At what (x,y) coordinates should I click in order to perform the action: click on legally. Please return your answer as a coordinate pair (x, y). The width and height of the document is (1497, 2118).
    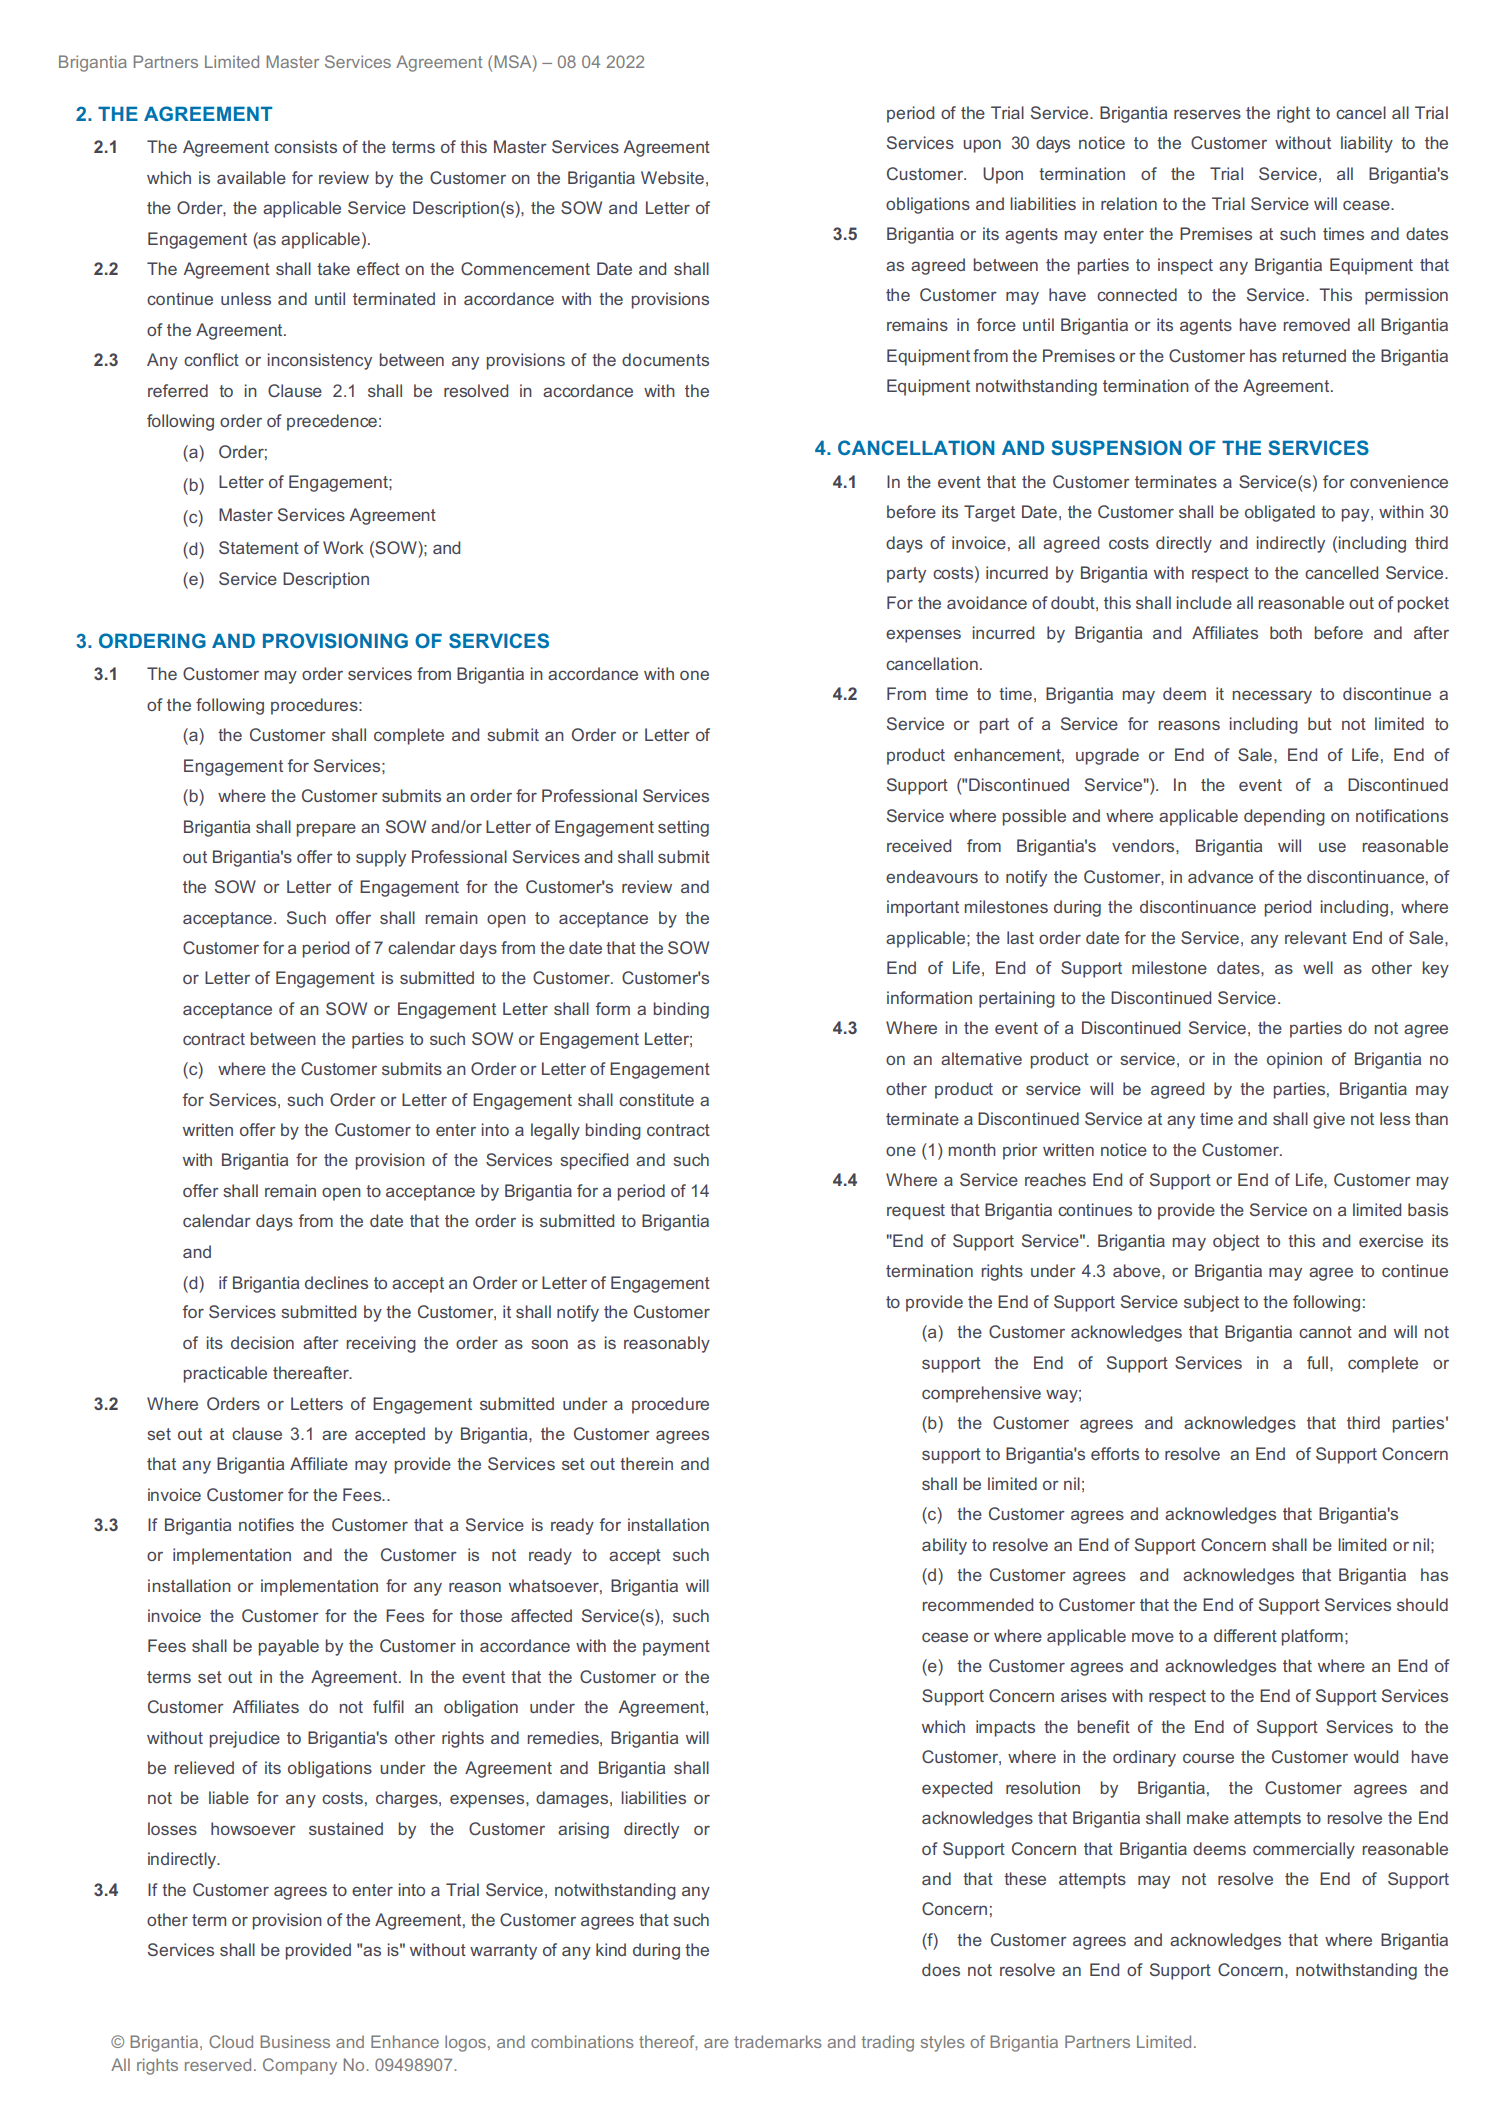
    Looking at the image, I should click on (555, 1131).
